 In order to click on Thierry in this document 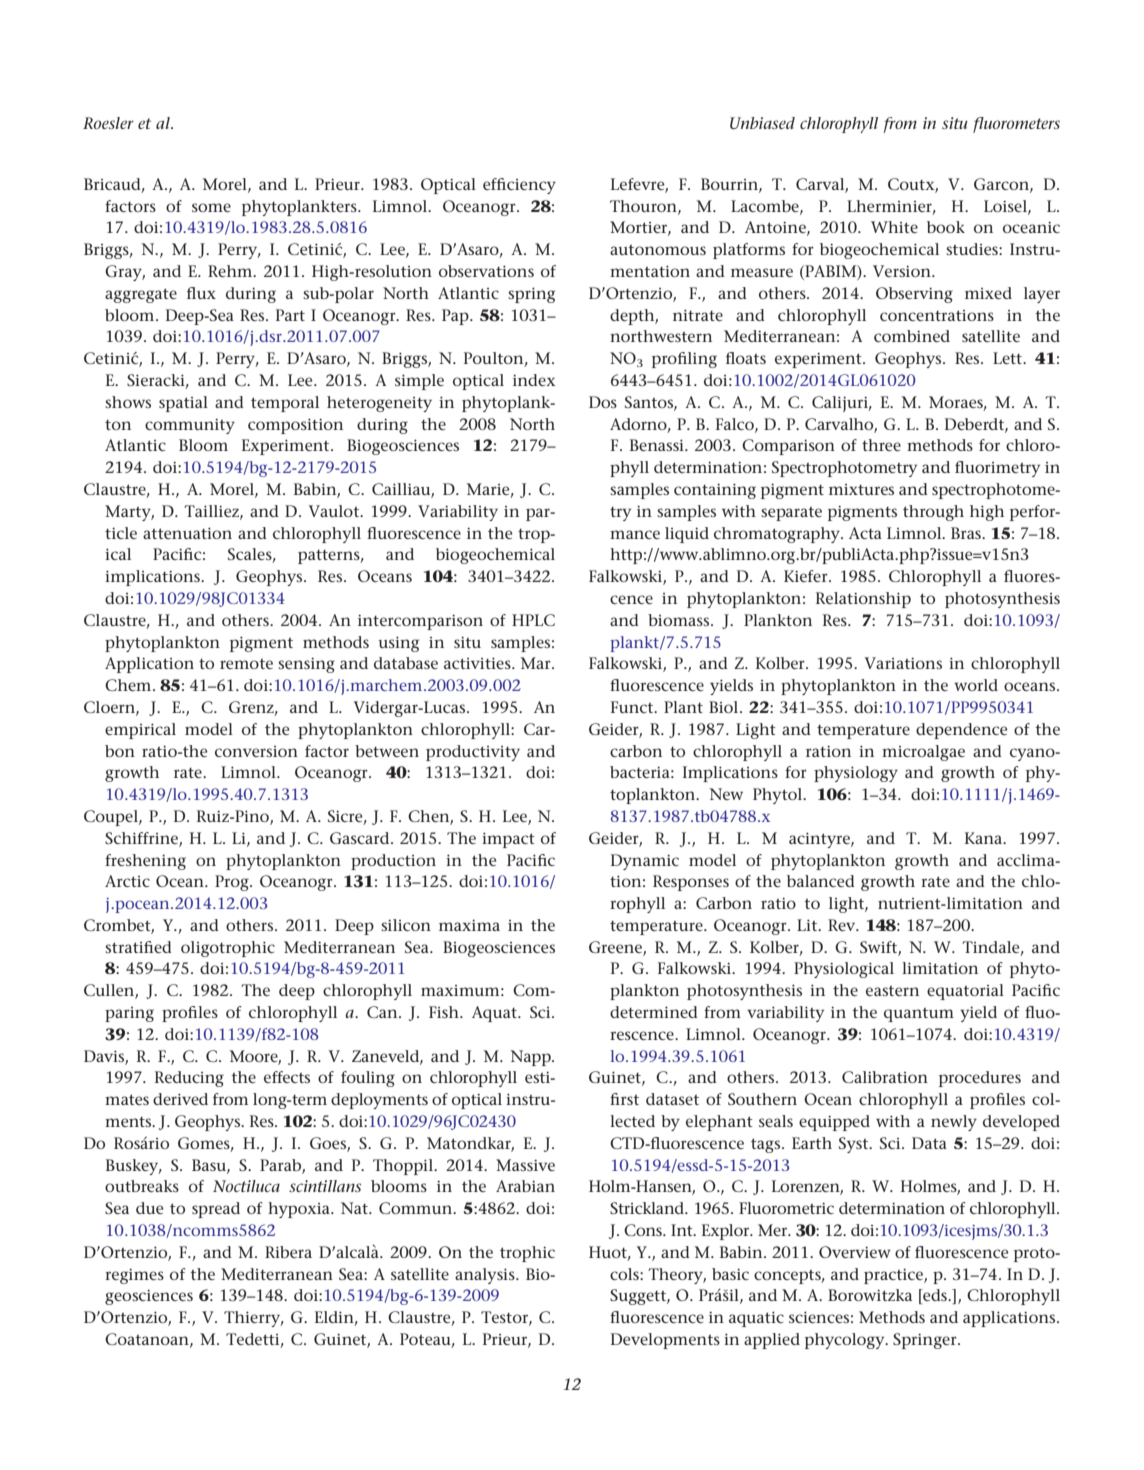, I will do `click(253, 1319)`.
